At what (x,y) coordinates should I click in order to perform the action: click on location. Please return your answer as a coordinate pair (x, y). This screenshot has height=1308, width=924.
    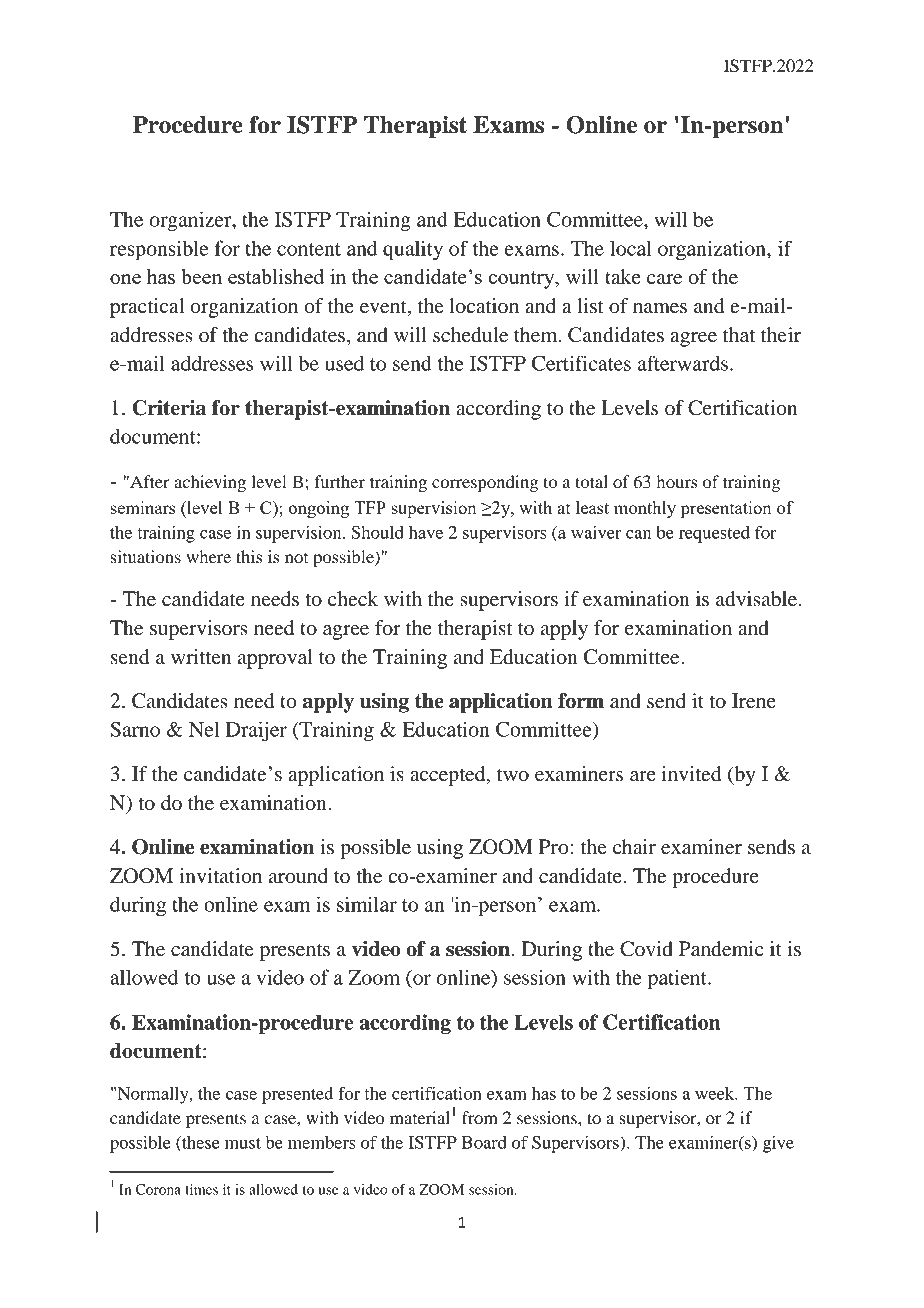
    Looking at the image, I should click on (484, 306).
